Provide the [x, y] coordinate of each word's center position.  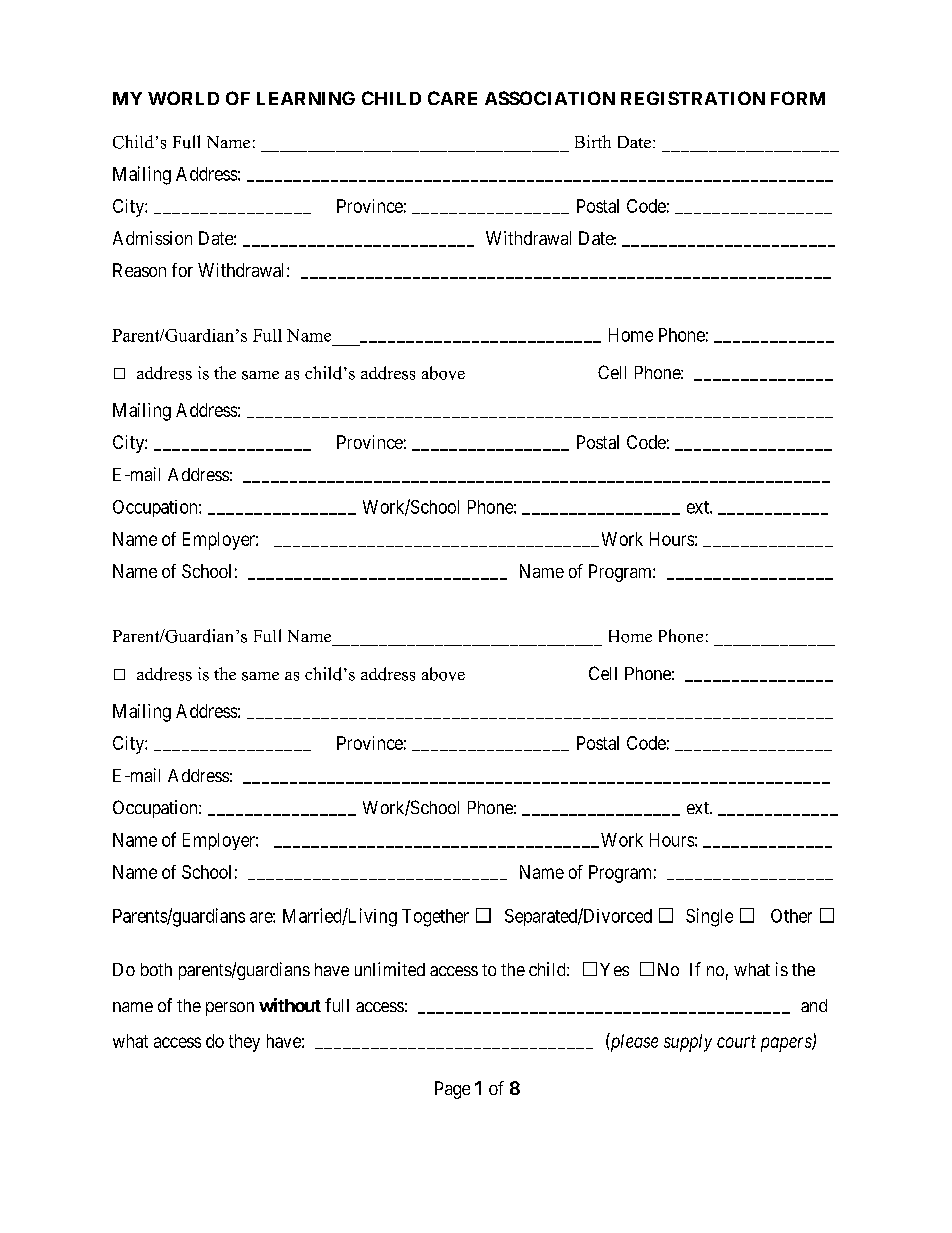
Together [435, 918]
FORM [798, 98]
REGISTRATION [693, 98]
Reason [139, 270]
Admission [152, 238]
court [736, 1041]
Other [791, 916]
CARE [452, 98]
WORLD [183, 98]
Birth [593, 141]
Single [709, 917]
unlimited [390, 969]
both [156, 969]
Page [452, 1090]
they [244, 1043]
